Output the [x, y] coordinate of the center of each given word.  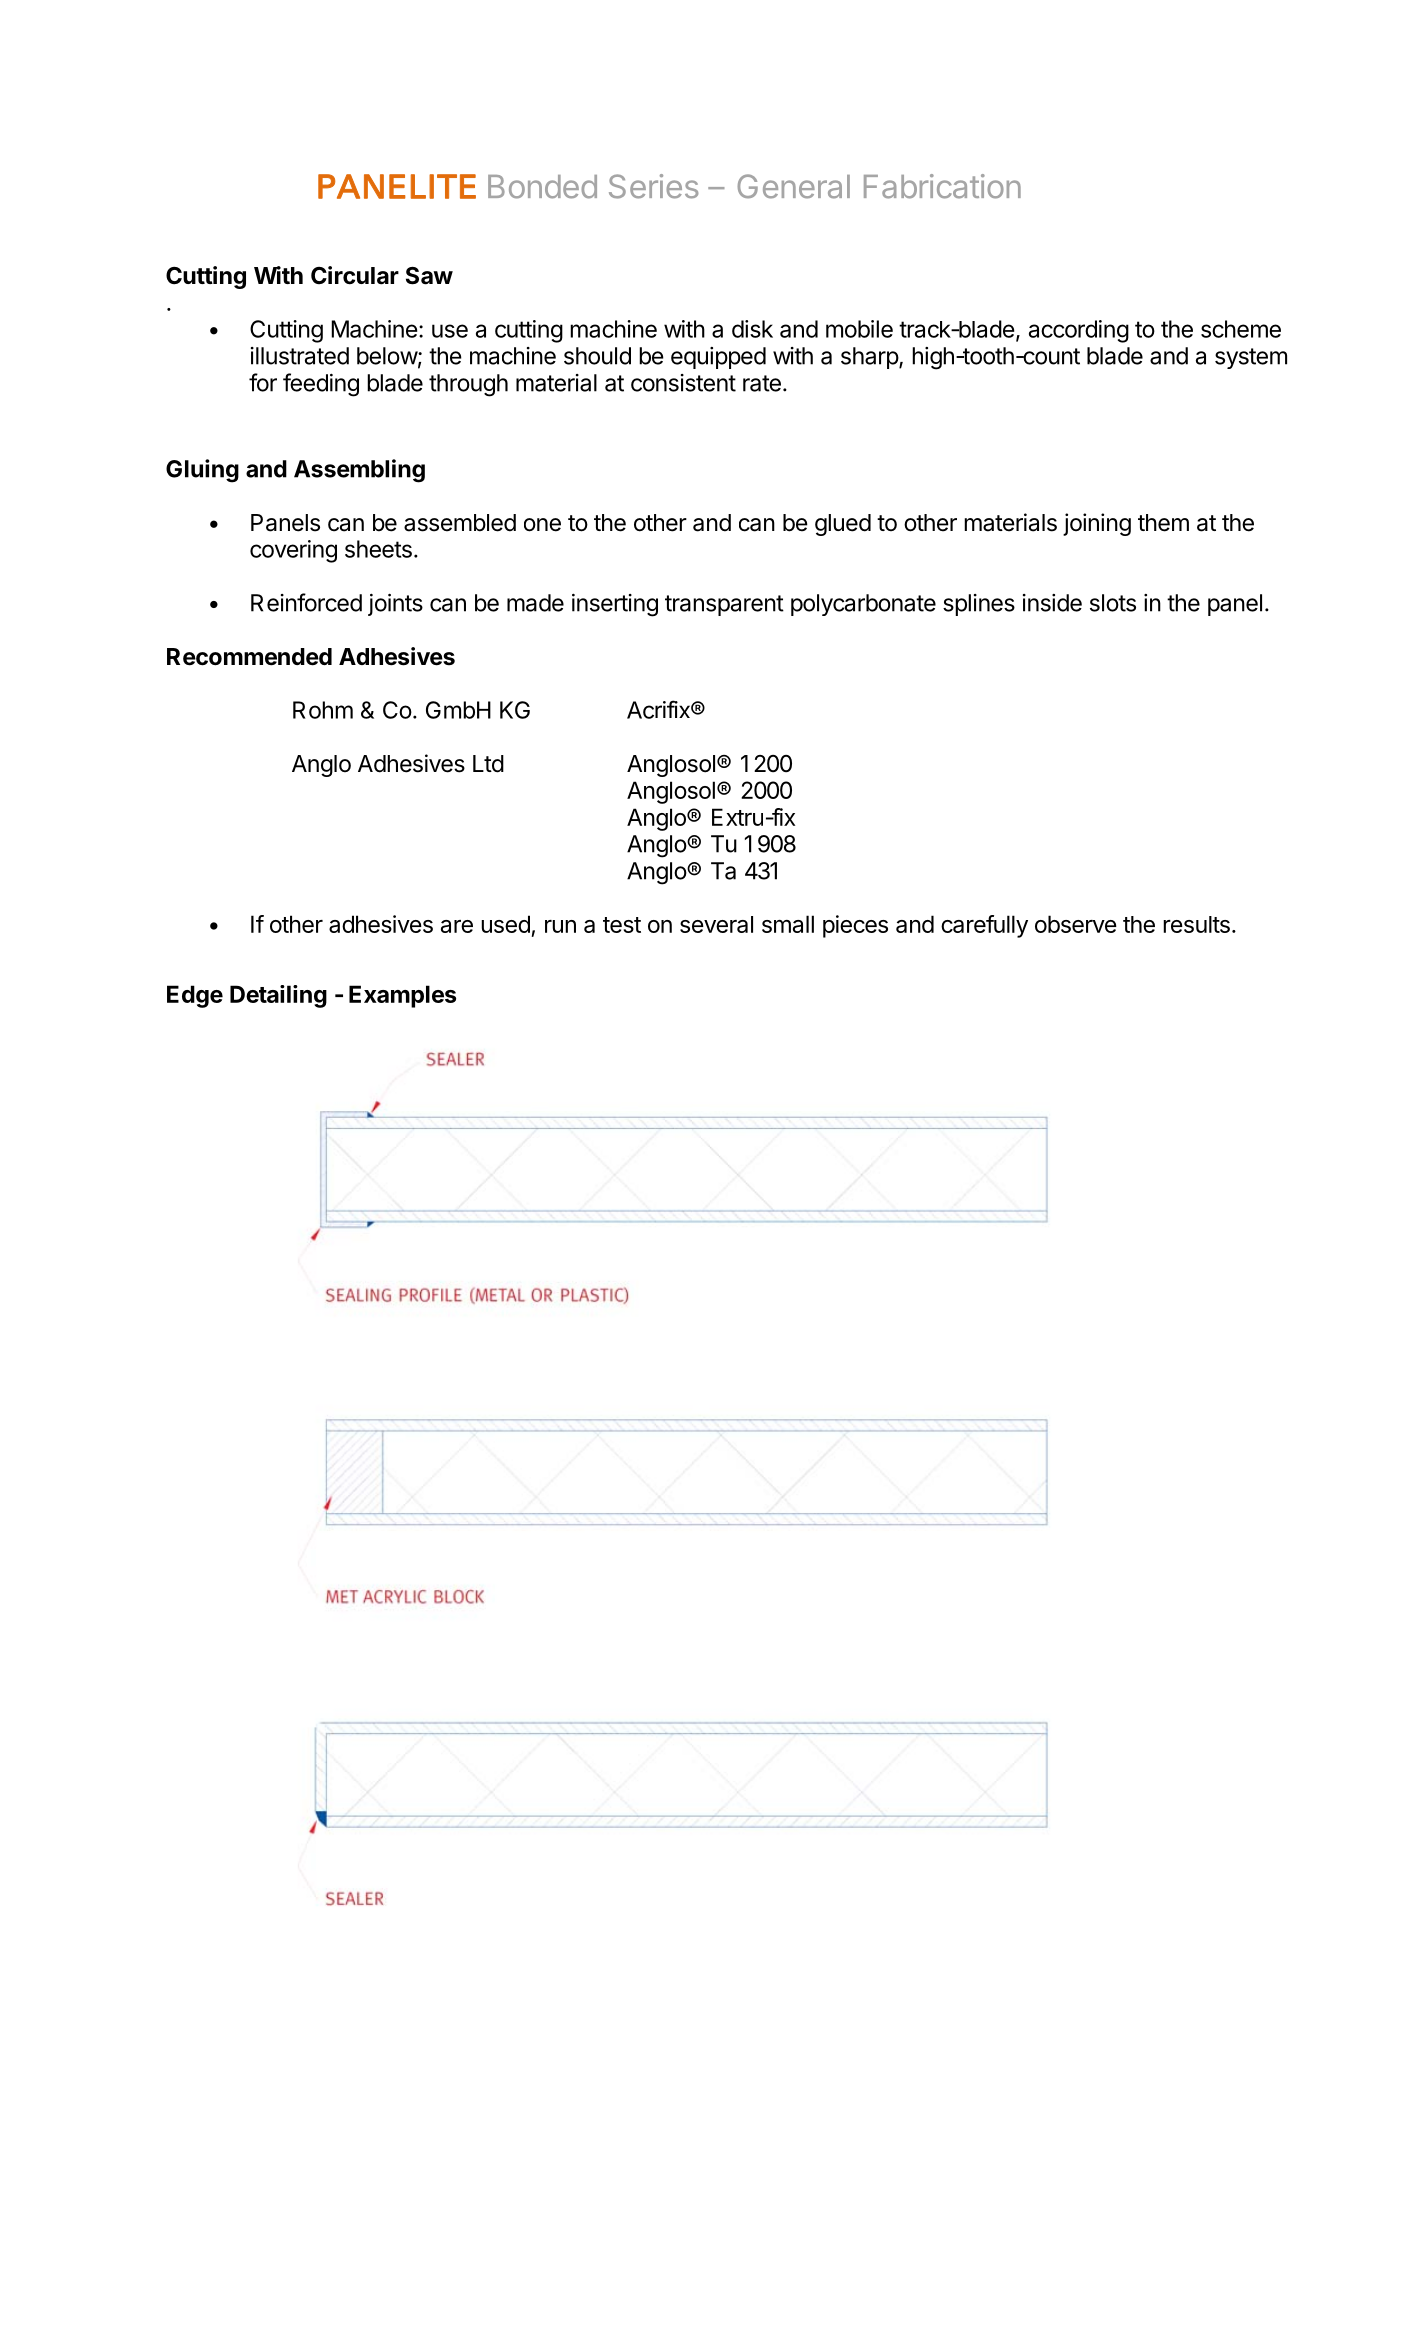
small [788, 924]
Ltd [488, 764]
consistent [683, 383]
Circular [355, 275]
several [716, 924]
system [1251, 358]
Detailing [278, 996]
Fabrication [942, 186]
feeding [321, 385]
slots [1113, 603]
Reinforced [306, 602]
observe [1076, 924]
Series [653, 186]
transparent [724, 605]
